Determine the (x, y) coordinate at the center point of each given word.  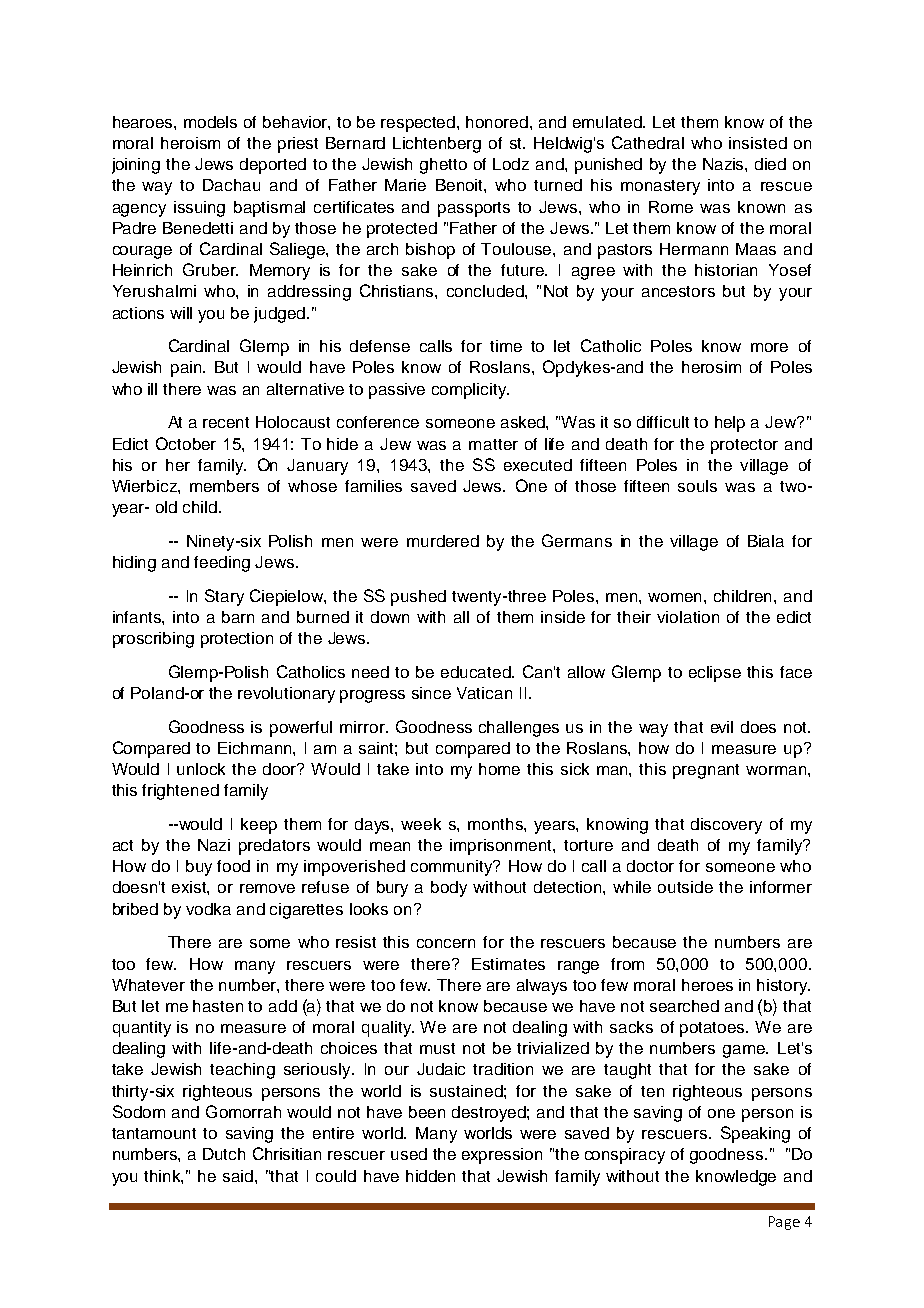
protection (237, 640)
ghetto (443, 166)
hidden (430, 1176)
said (239, 1176)
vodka (208, 909)
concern (446, 943)
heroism (190, 143)
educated (477, 672)
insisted (758, 143)
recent (226, 422)
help (730, 424)
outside (685, 887)
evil (722, 727)
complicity (470, 391)
